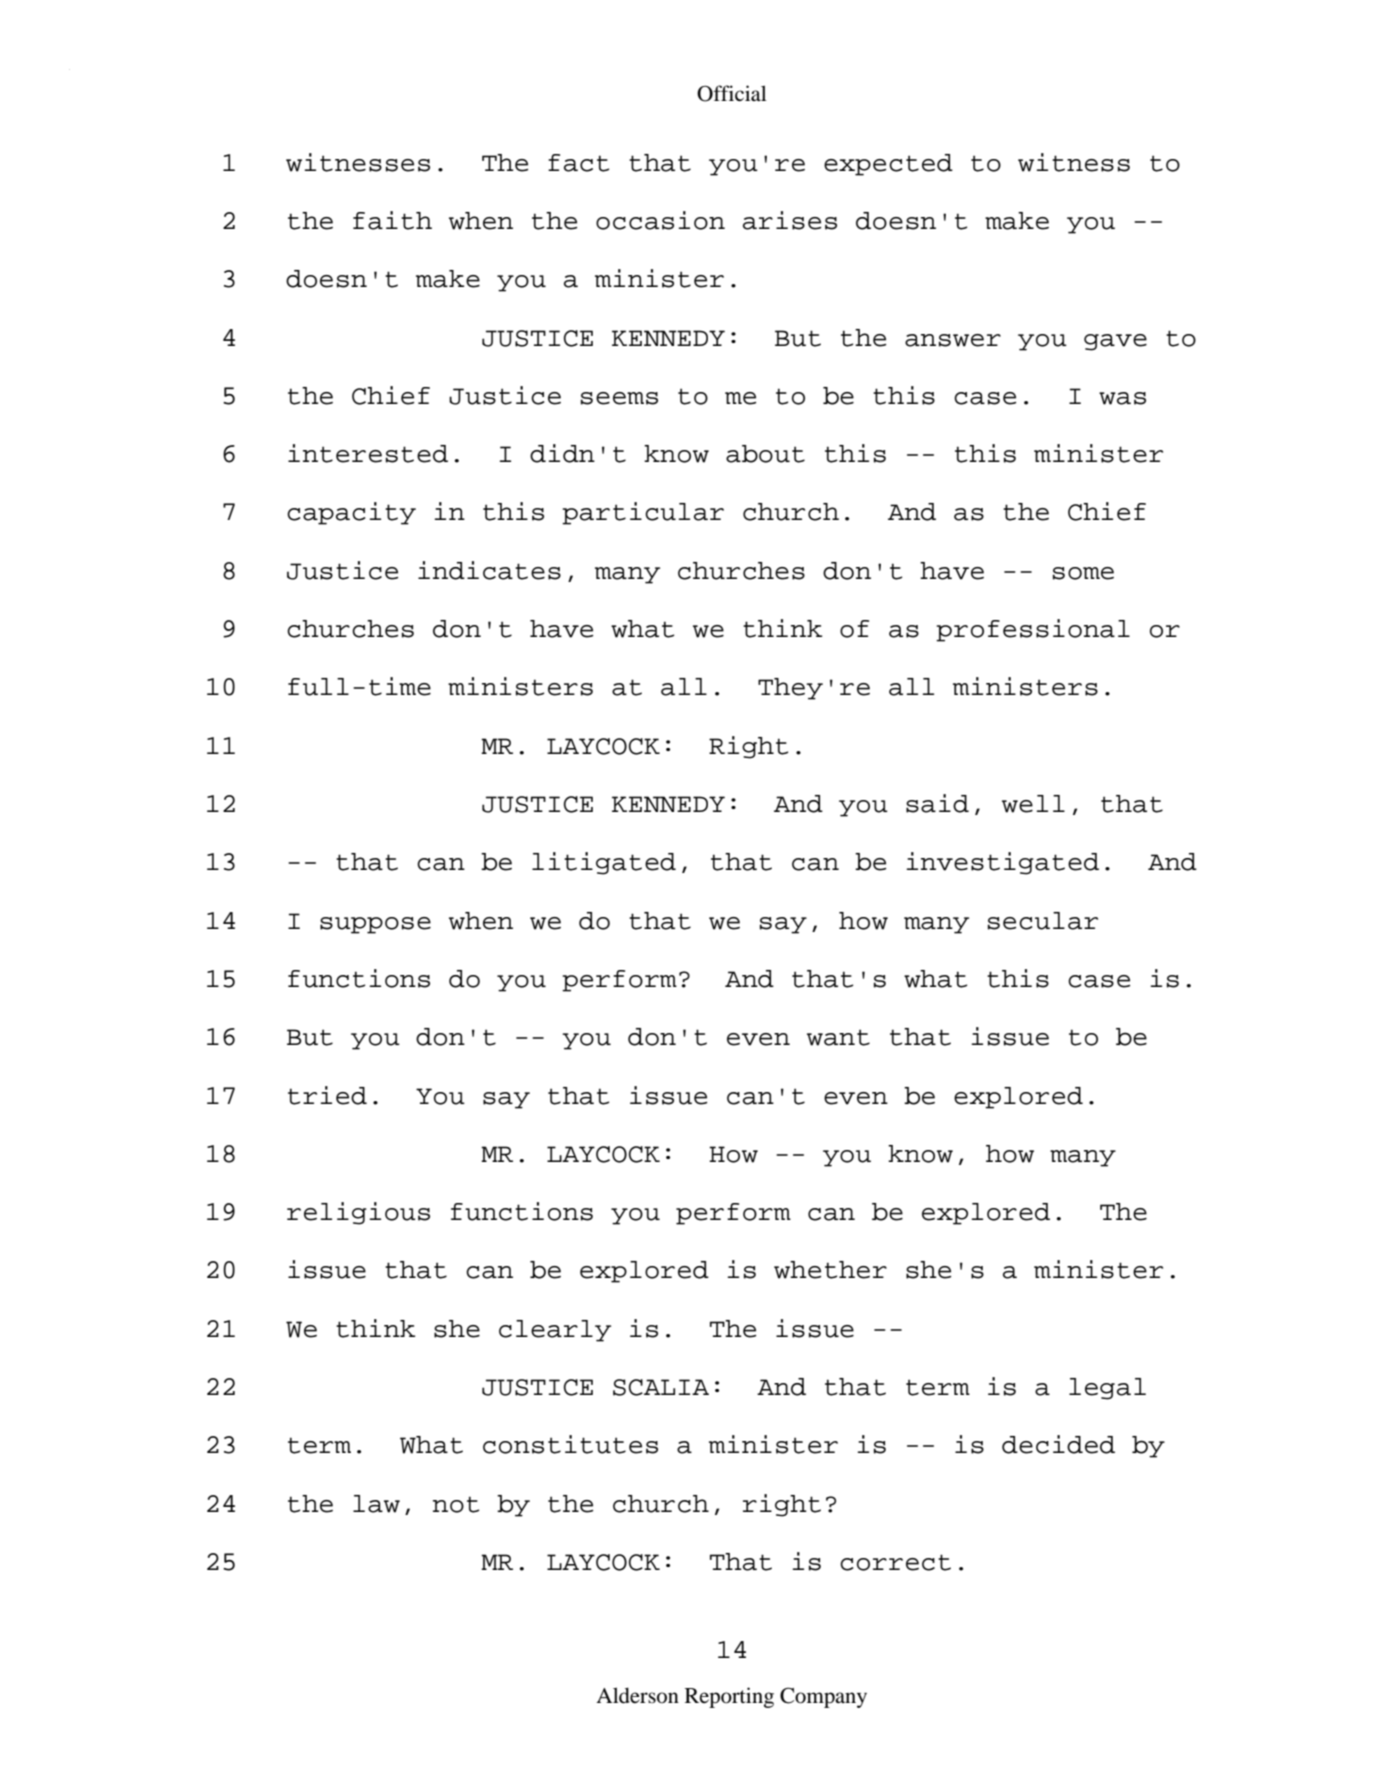  Describe the element at coordinates (1043, 921) in the image. I see `secular` at that location.
